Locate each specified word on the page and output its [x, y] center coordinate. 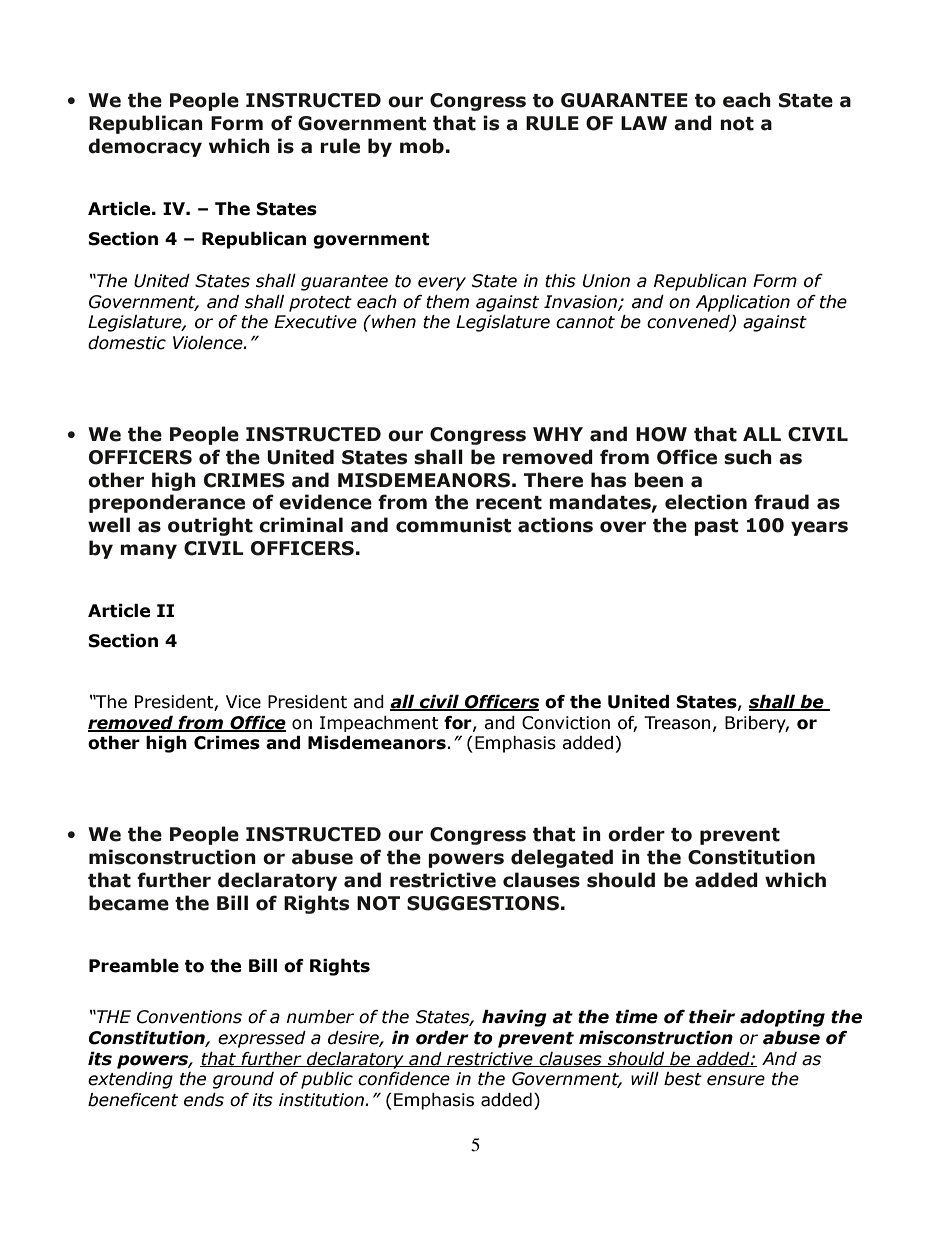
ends [204, 1100]
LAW [644, 123]
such [748, 457]
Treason [677, 723]
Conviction [566, 723]
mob [422, 146]
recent [509, 503]
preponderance [167, 503]
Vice [243, 702]
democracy [145, 147]
